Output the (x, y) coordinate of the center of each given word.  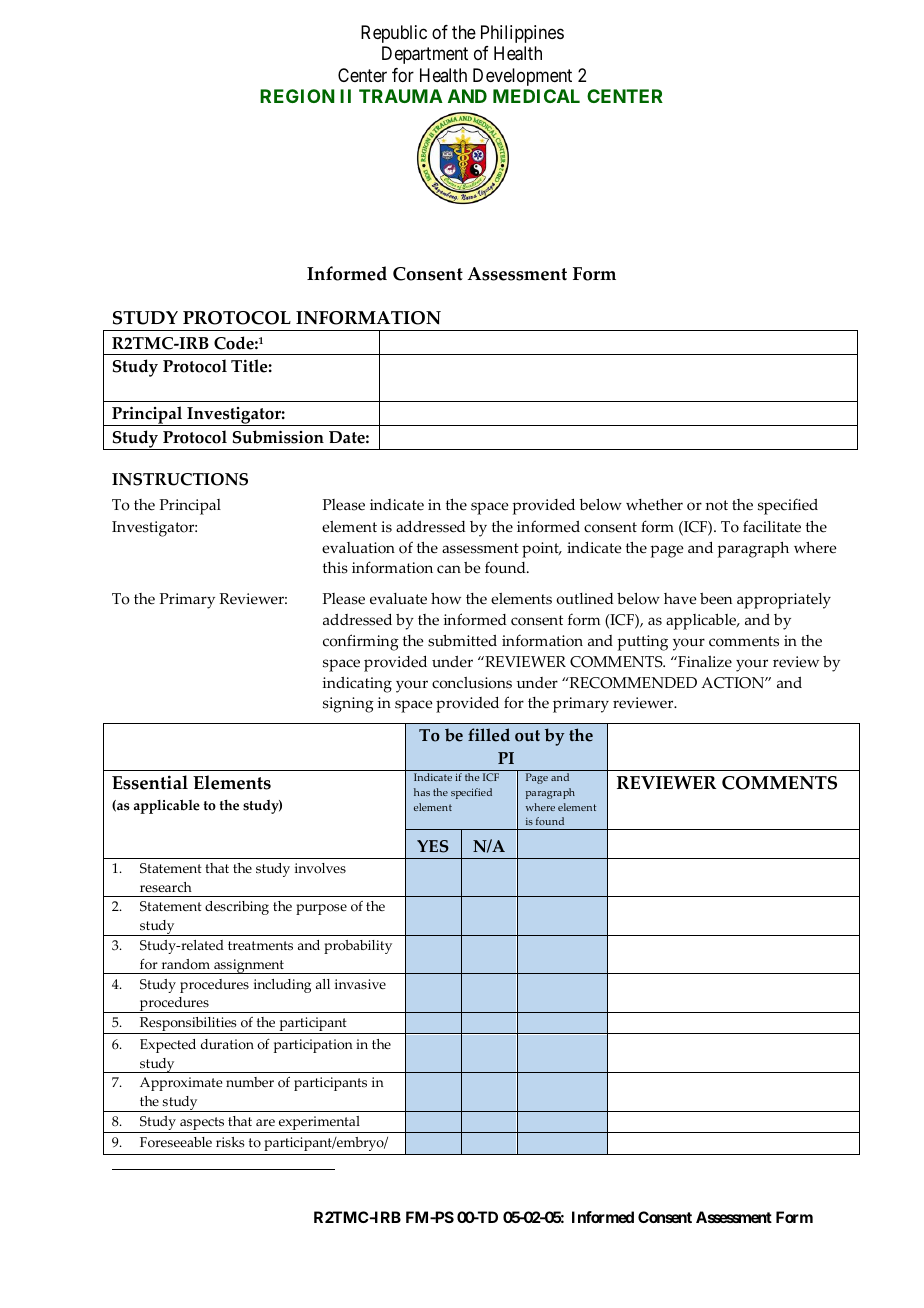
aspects (202, 1125)
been (716, 599)
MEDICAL (536, 96)
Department (425, 55)
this (335, 568)
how (446, 598)
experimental (319, 1124)
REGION (297, 96)
